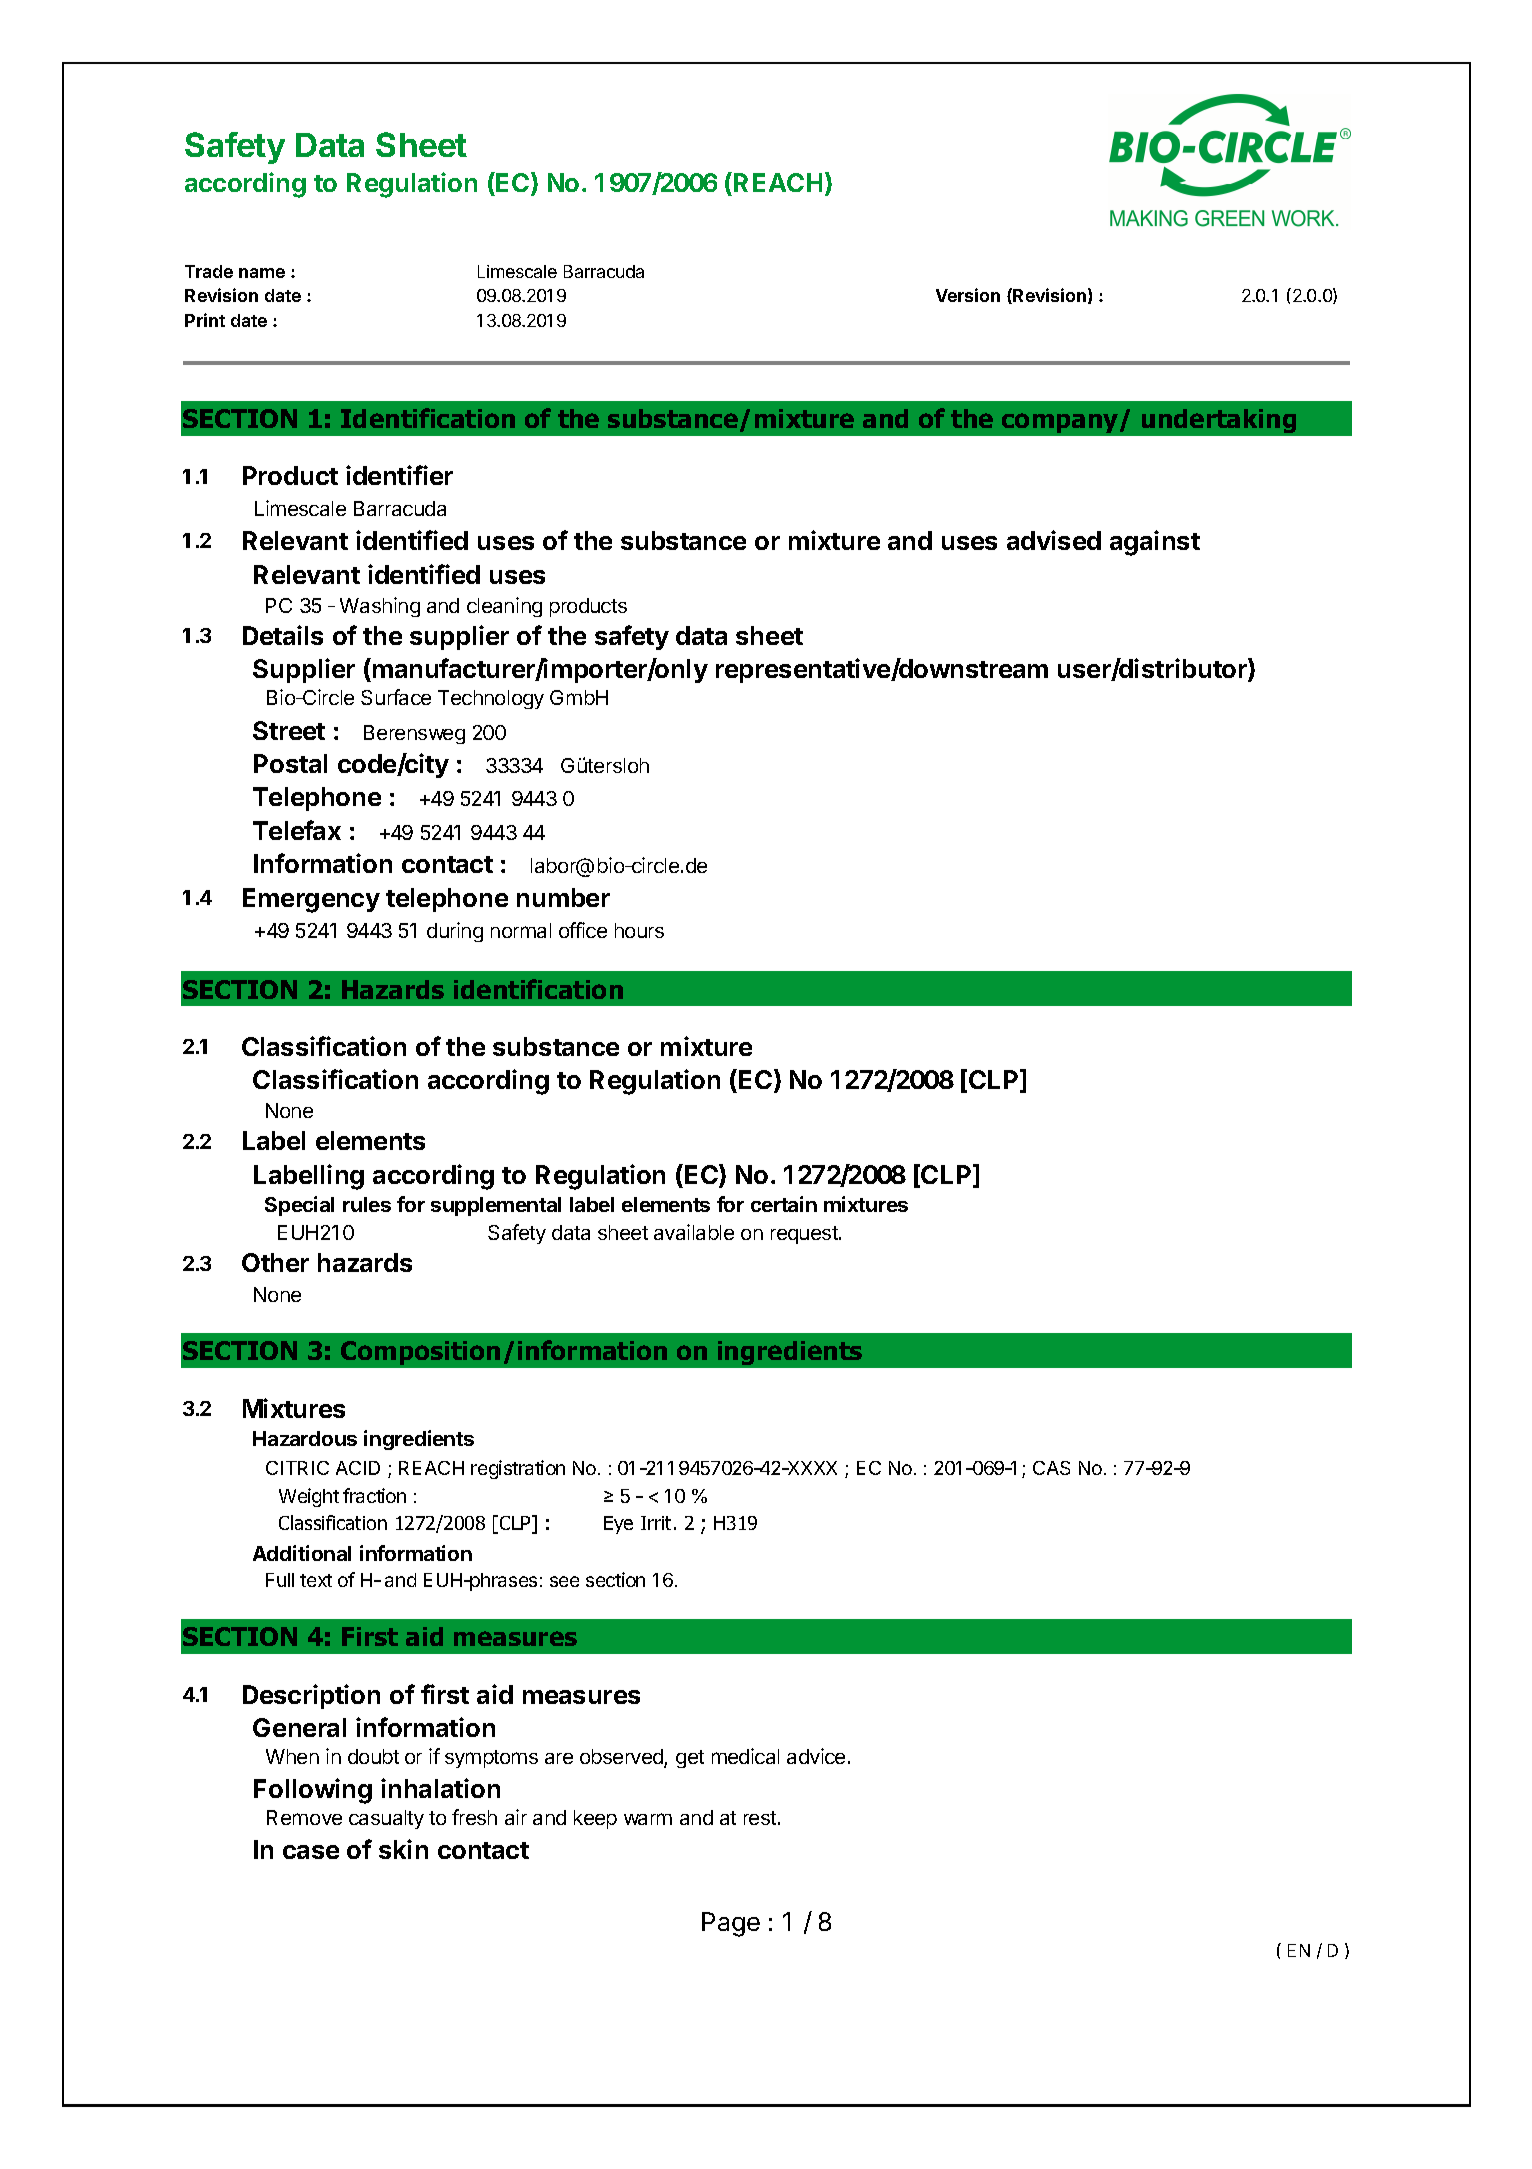  What do you see at coordinates (1054, 540) in the screenshot?
I see `advised` at bounding box center [1054, 540].
